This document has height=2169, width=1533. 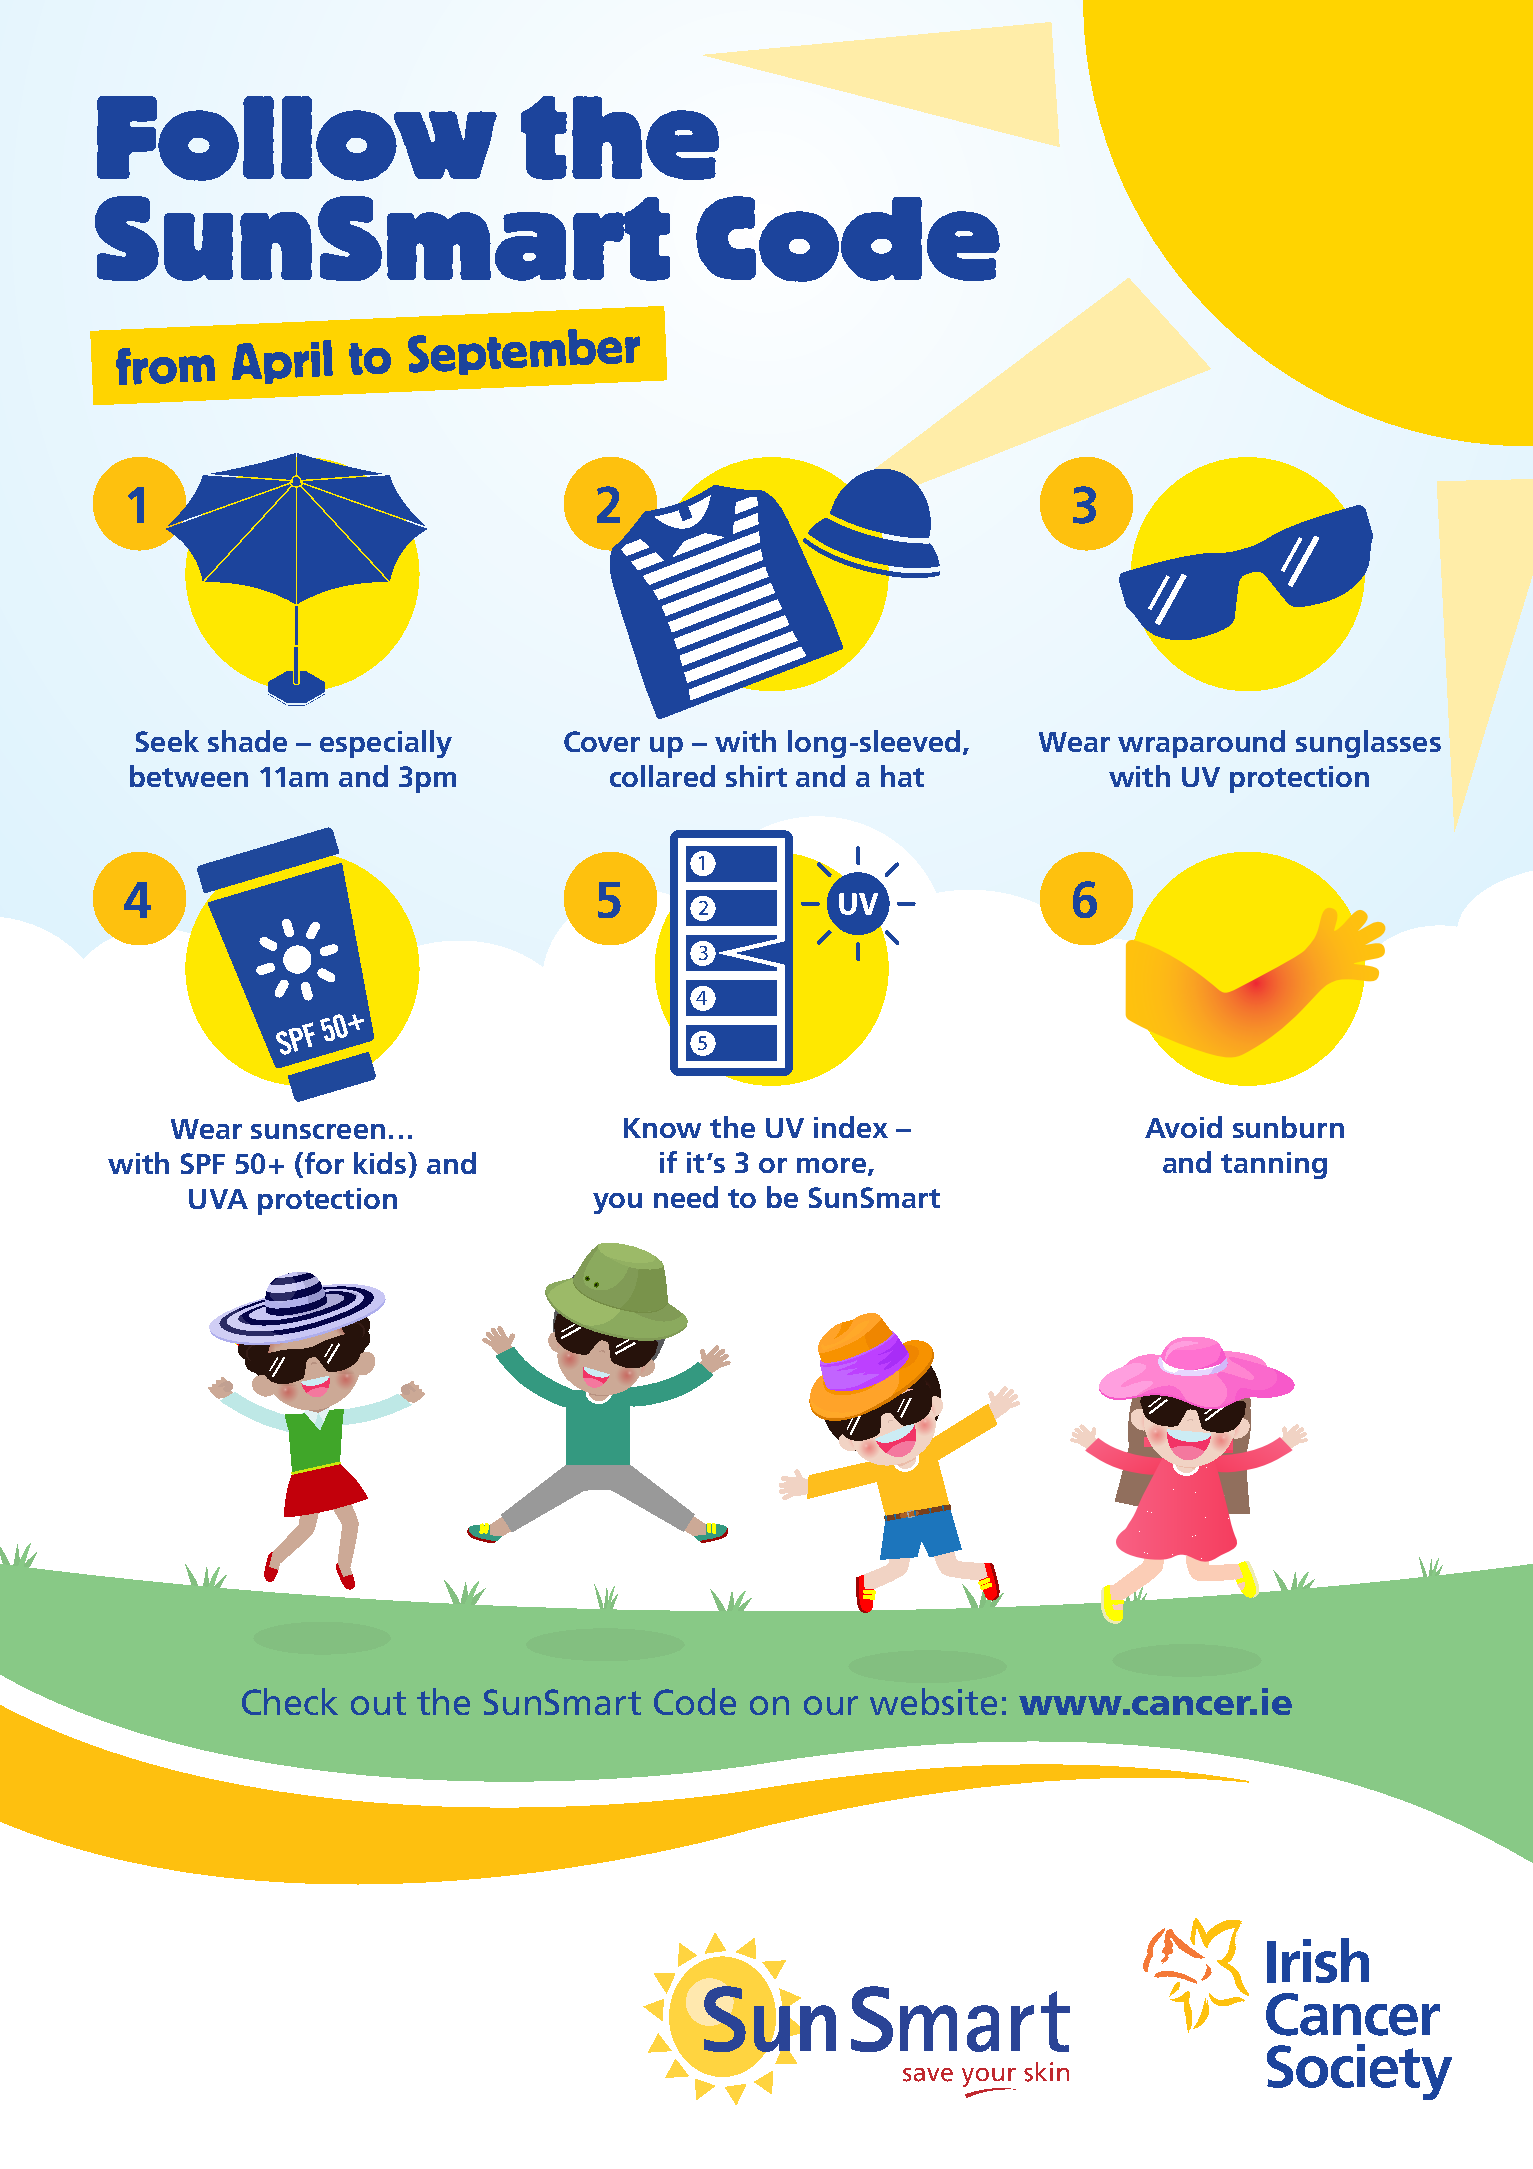 I want to click on Cover, so click(x=602, y=741).
